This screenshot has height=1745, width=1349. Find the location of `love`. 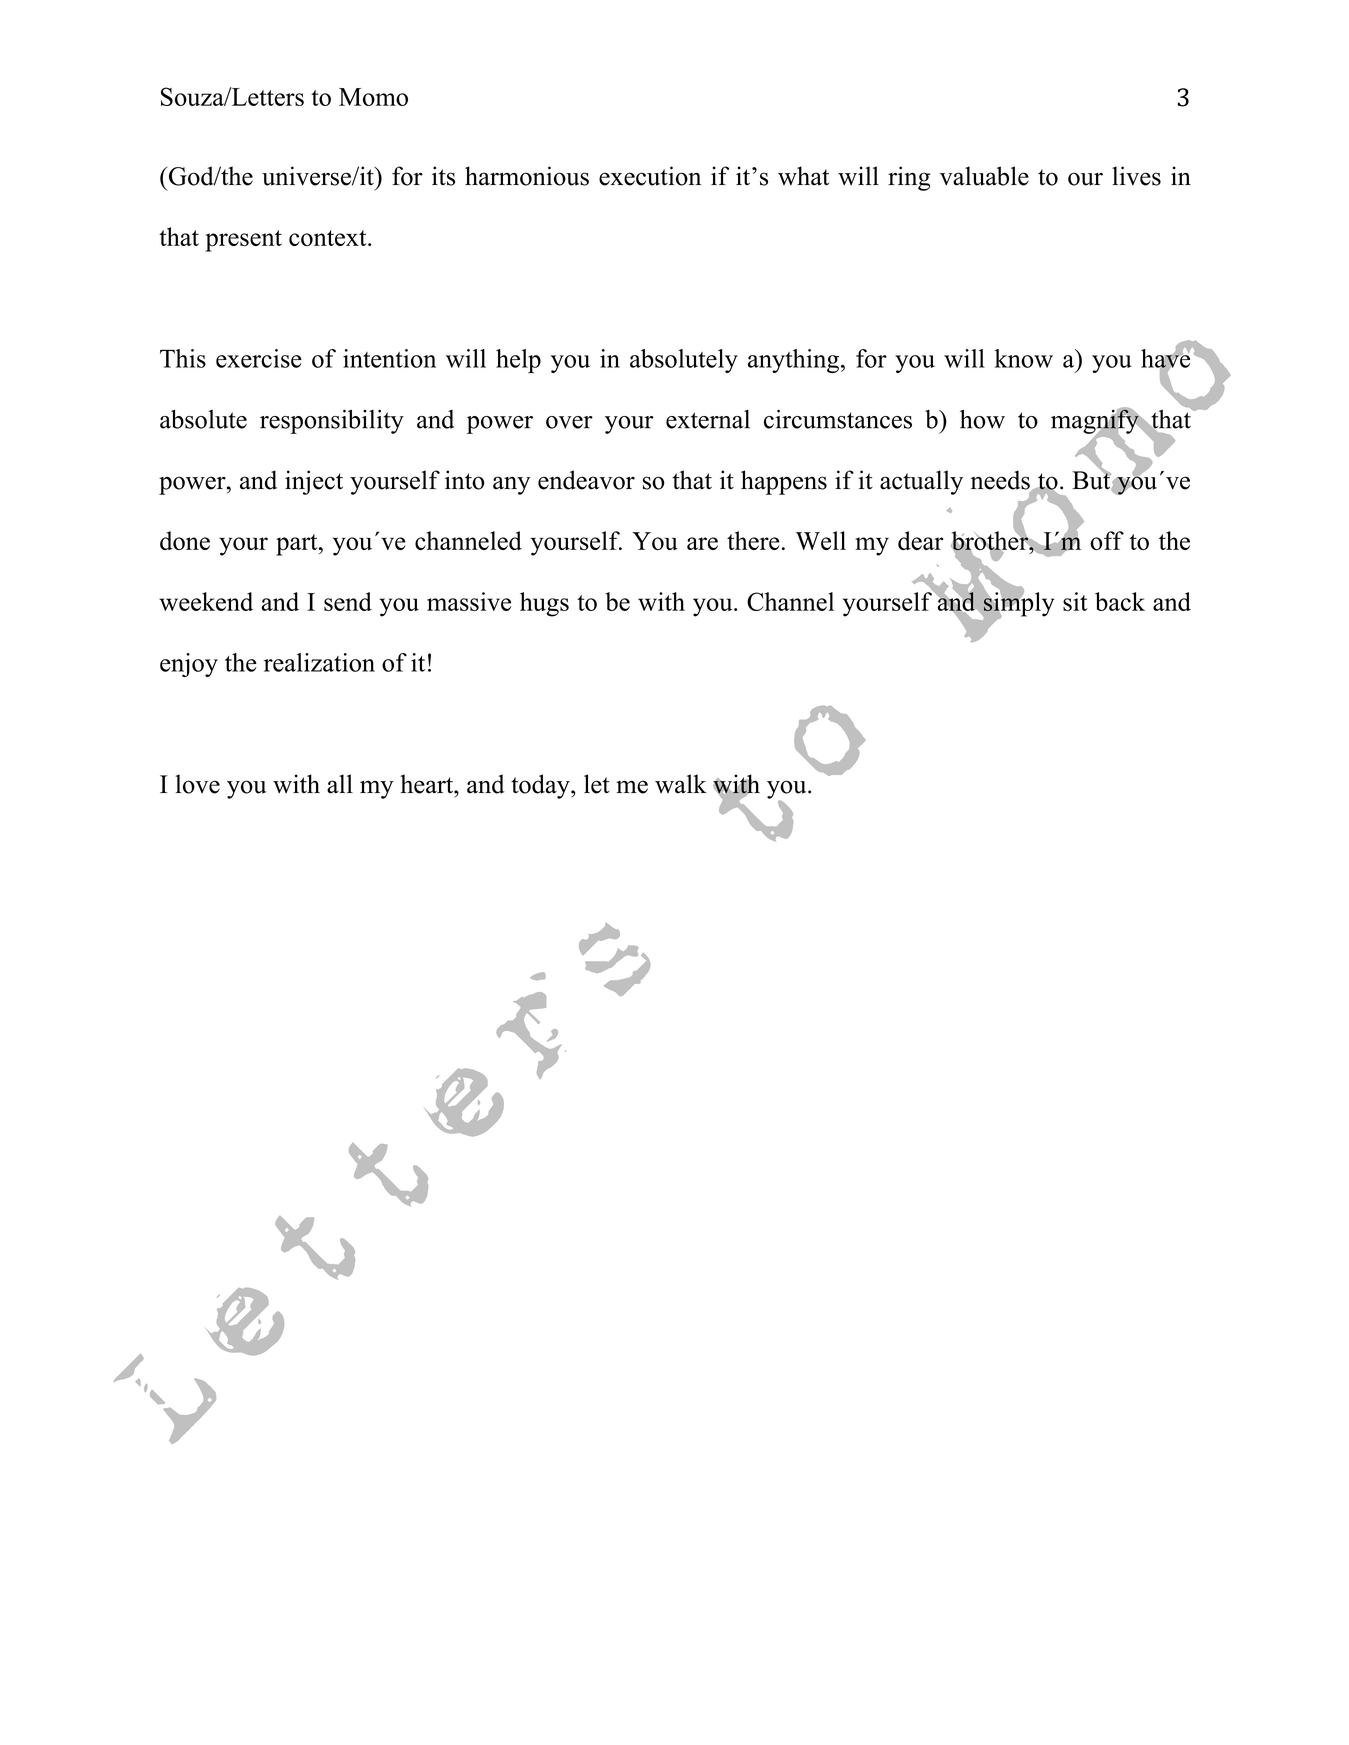

love is located at coordinates (197, 784).
